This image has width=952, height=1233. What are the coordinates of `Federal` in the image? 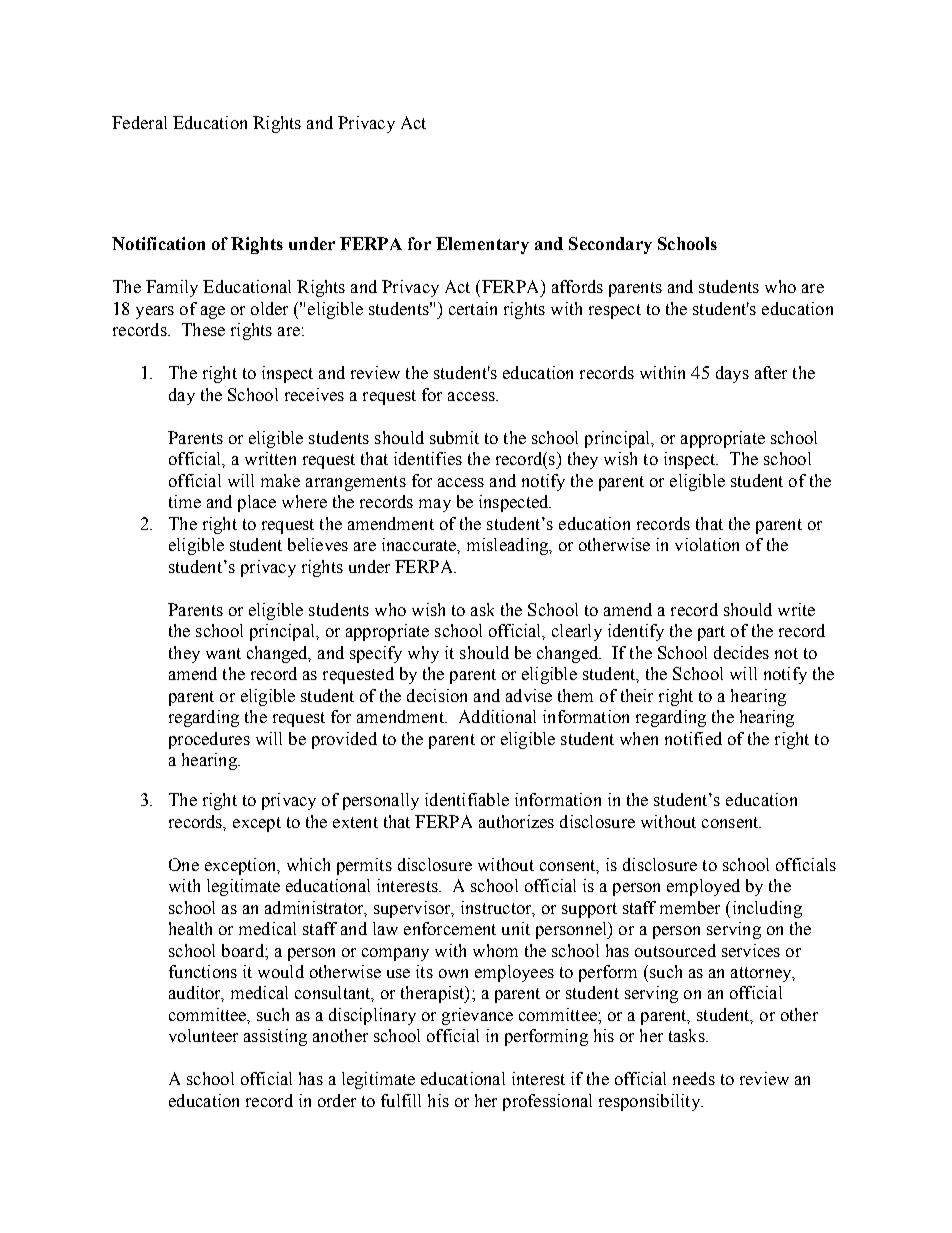 It's located at (139, 122).
